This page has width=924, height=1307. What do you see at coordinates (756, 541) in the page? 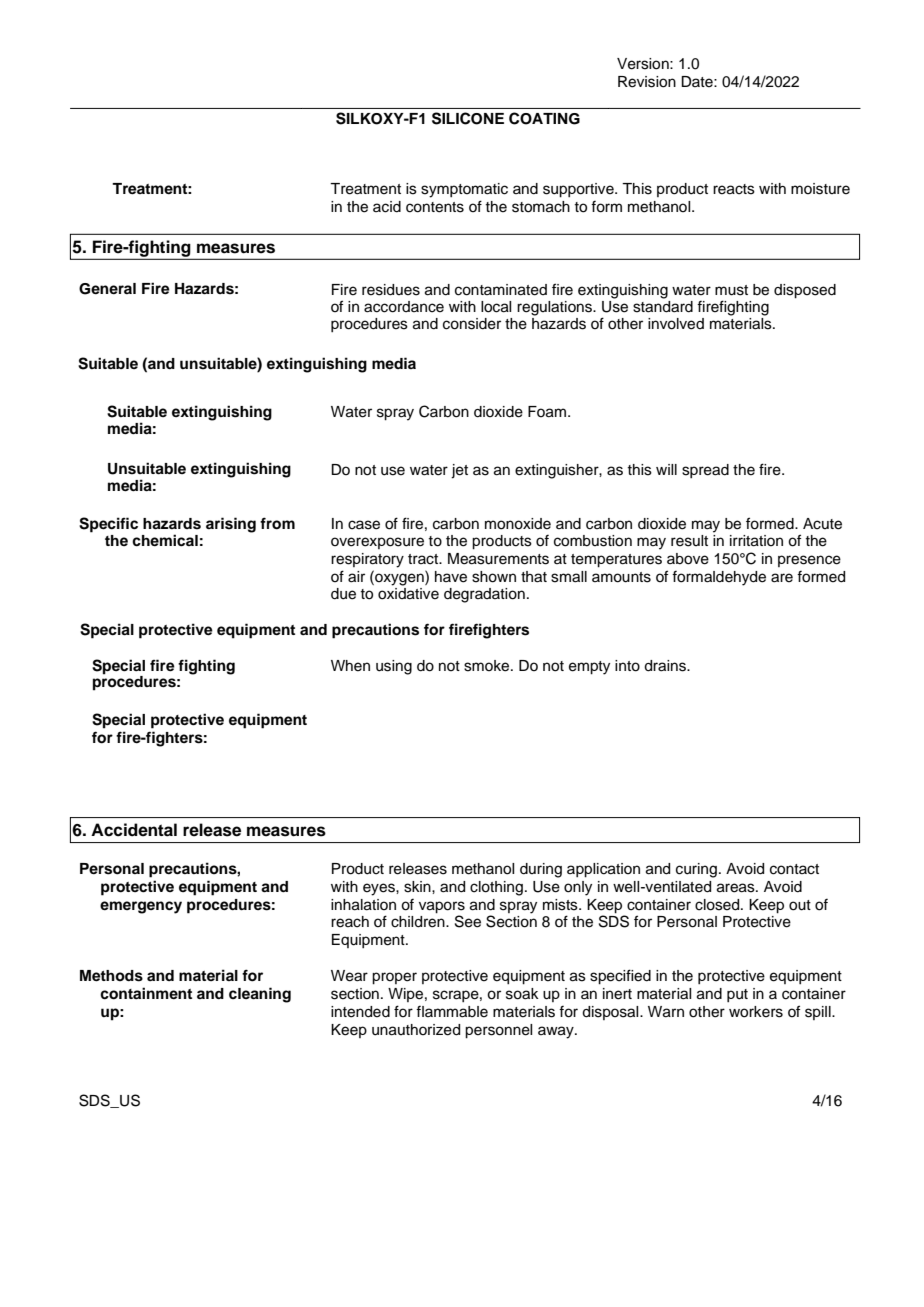
I see `irritation` at bounding box center [756, 541].
